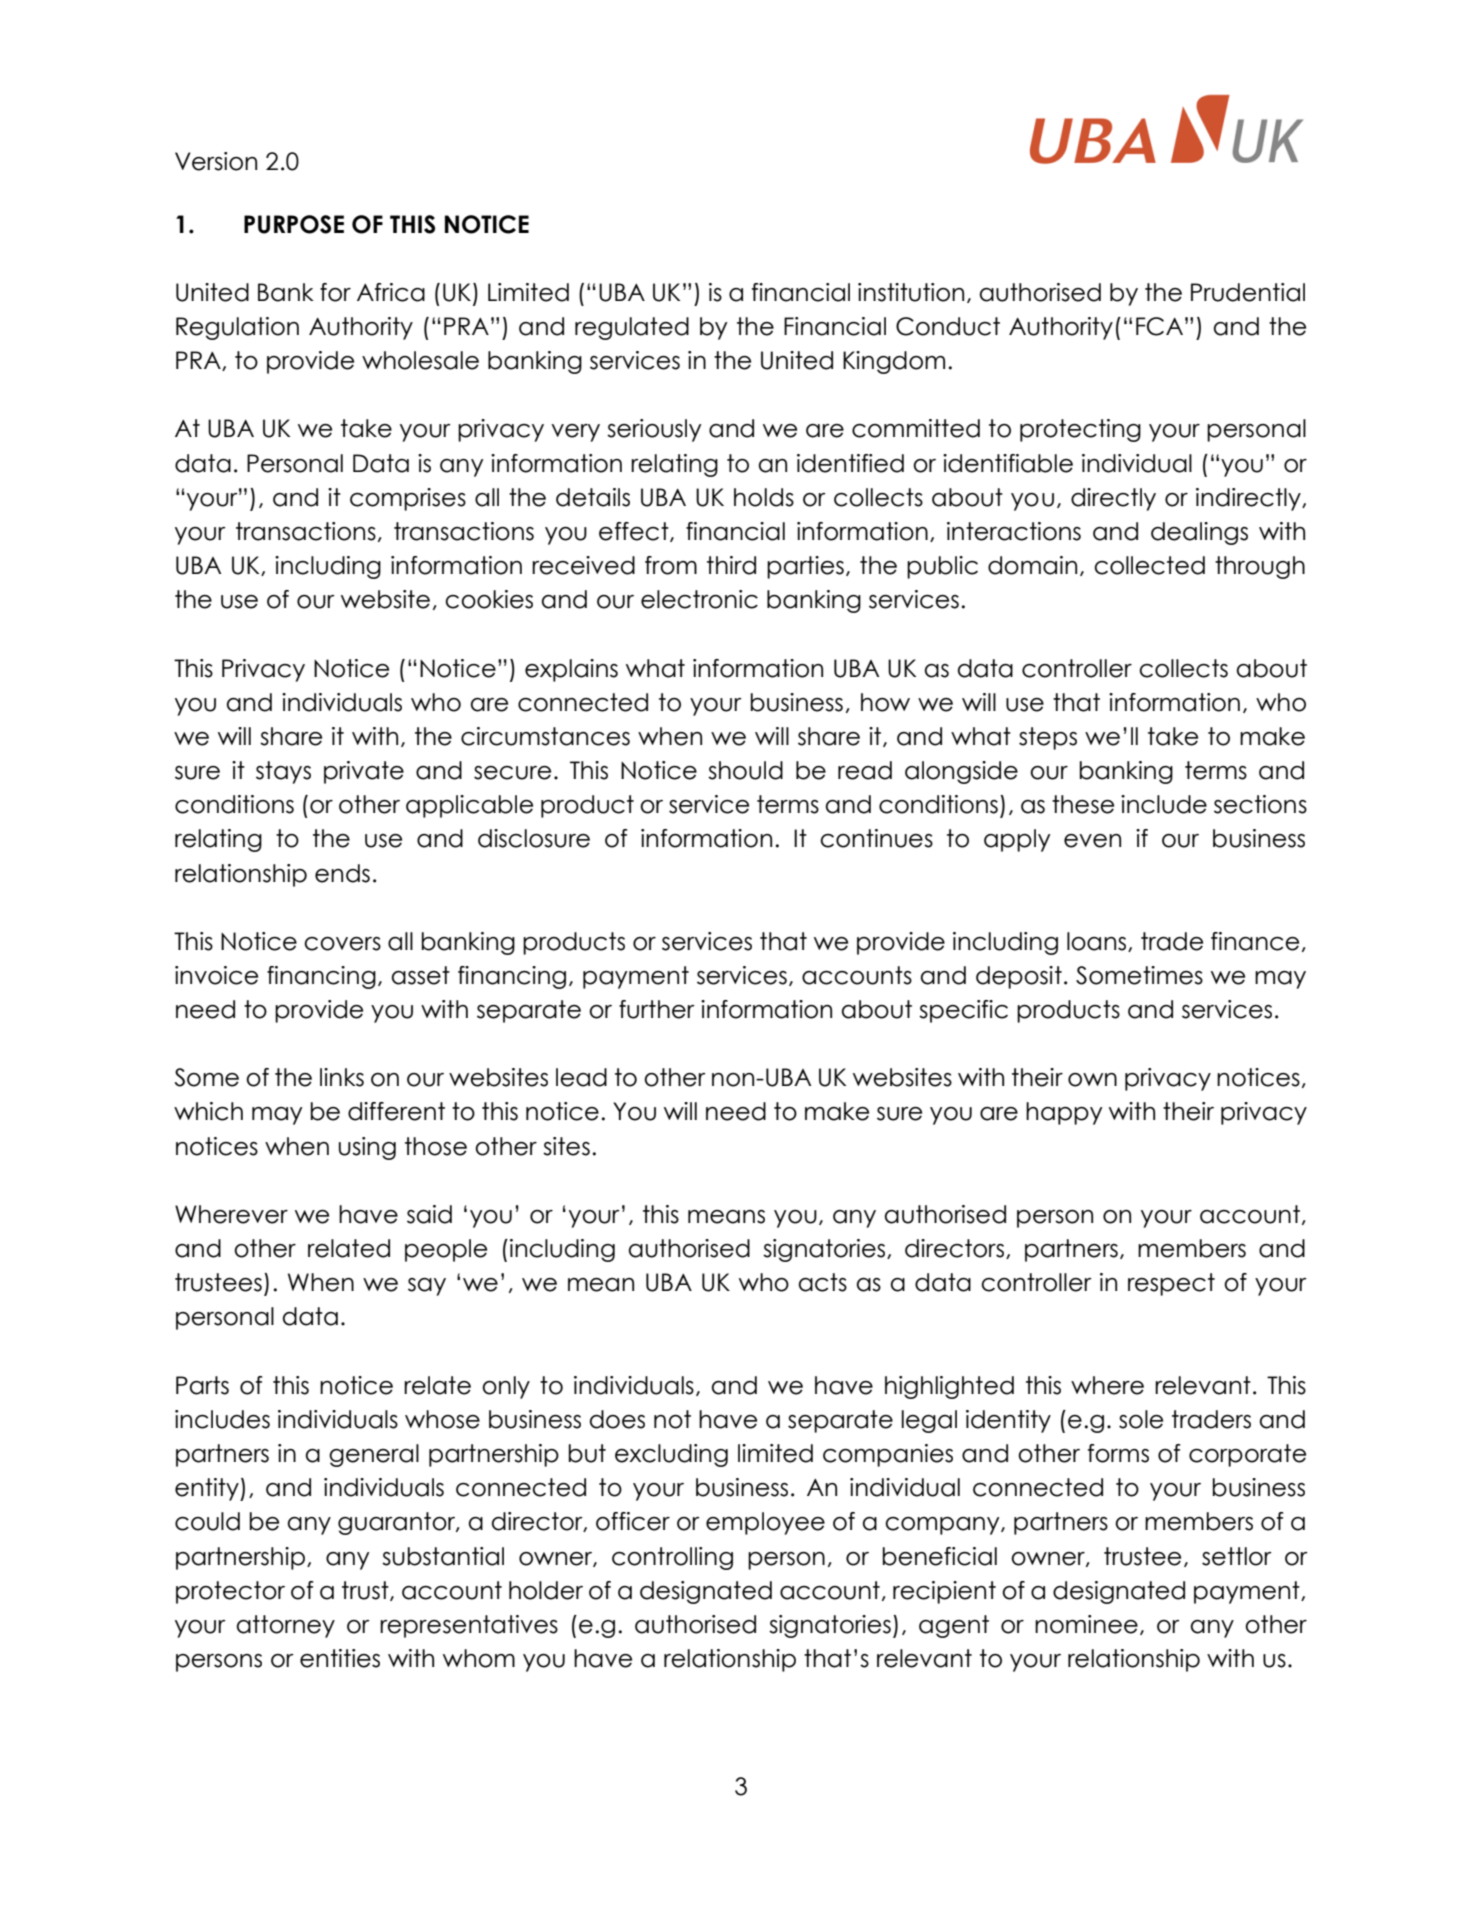 The image size is (1482, 1918). I want to click on collected, so click(1149, 565).
